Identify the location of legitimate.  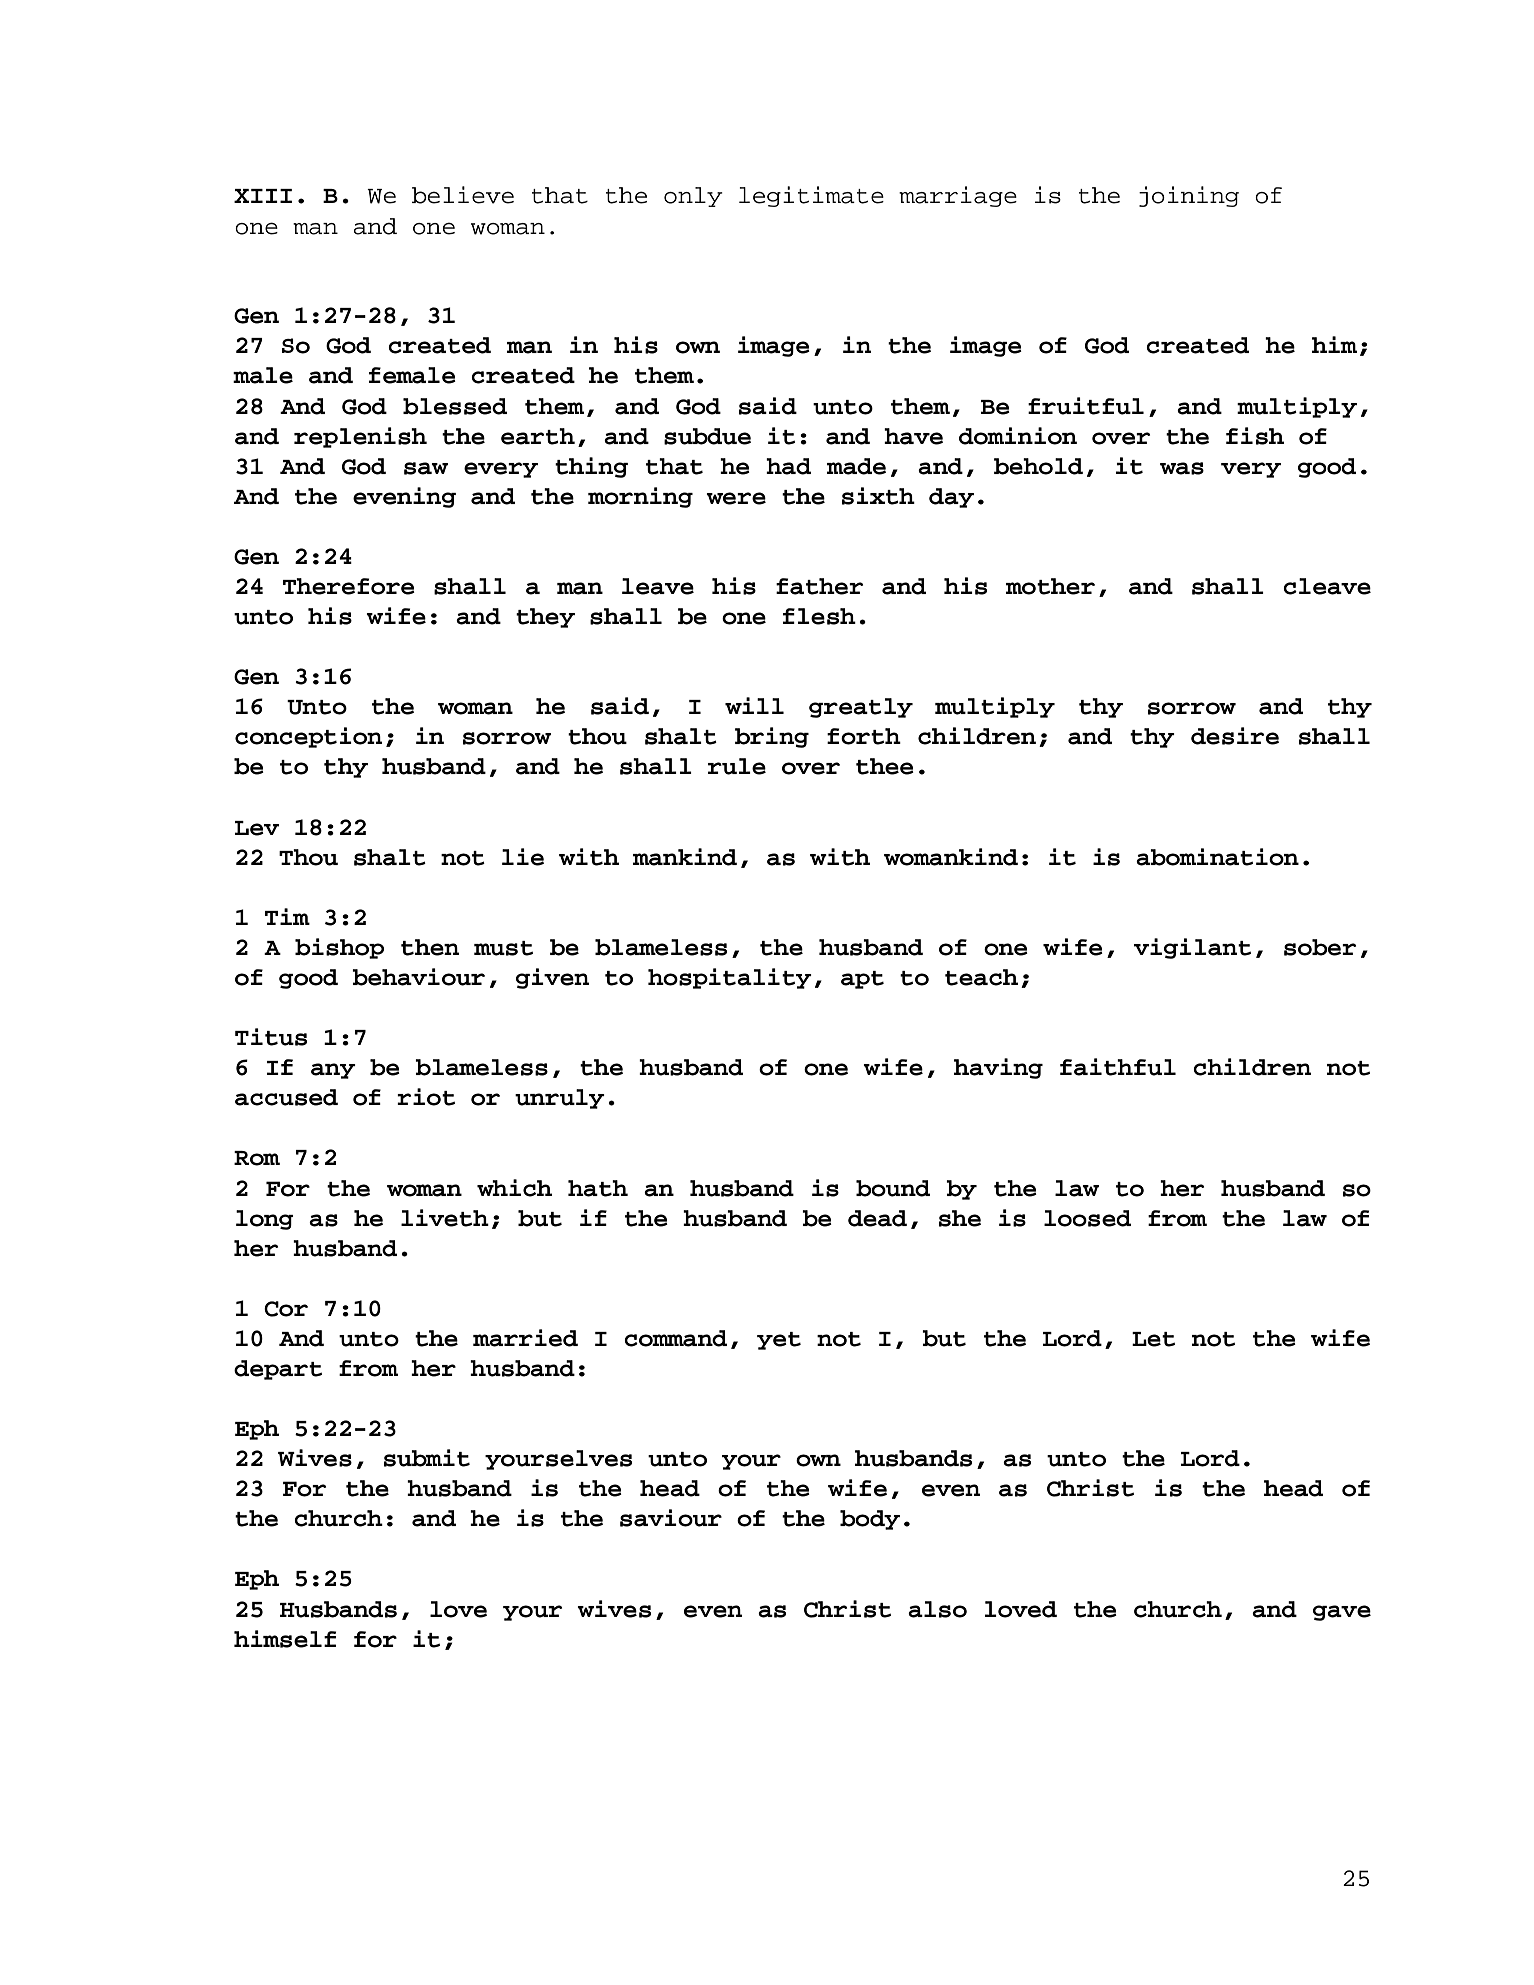
(811, 196).
